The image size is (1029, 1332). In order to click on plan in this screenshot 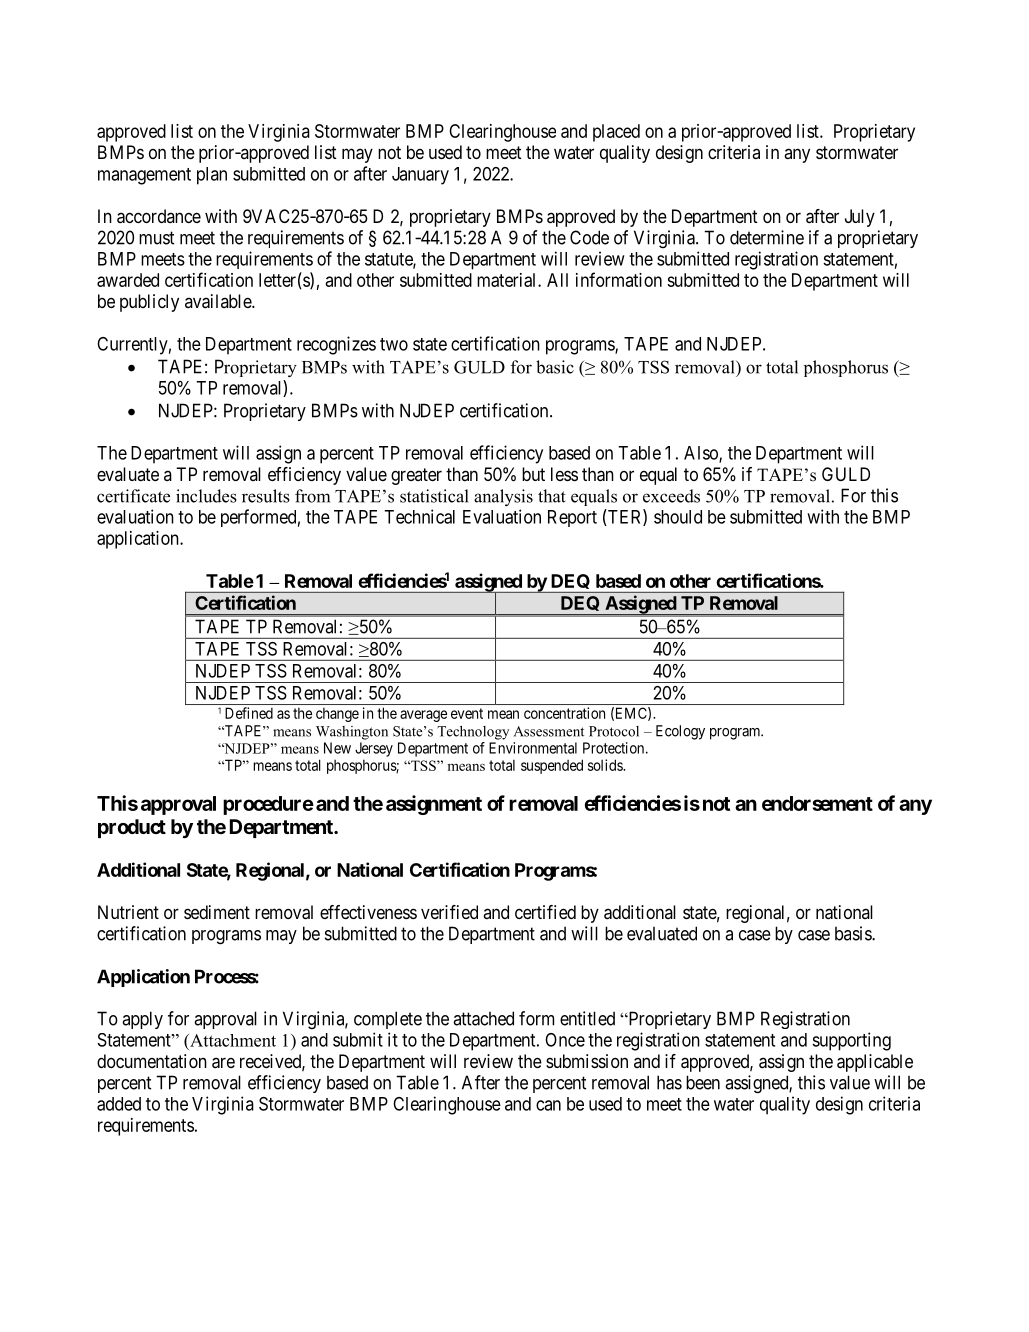, I will do `click(212, 176)`.
